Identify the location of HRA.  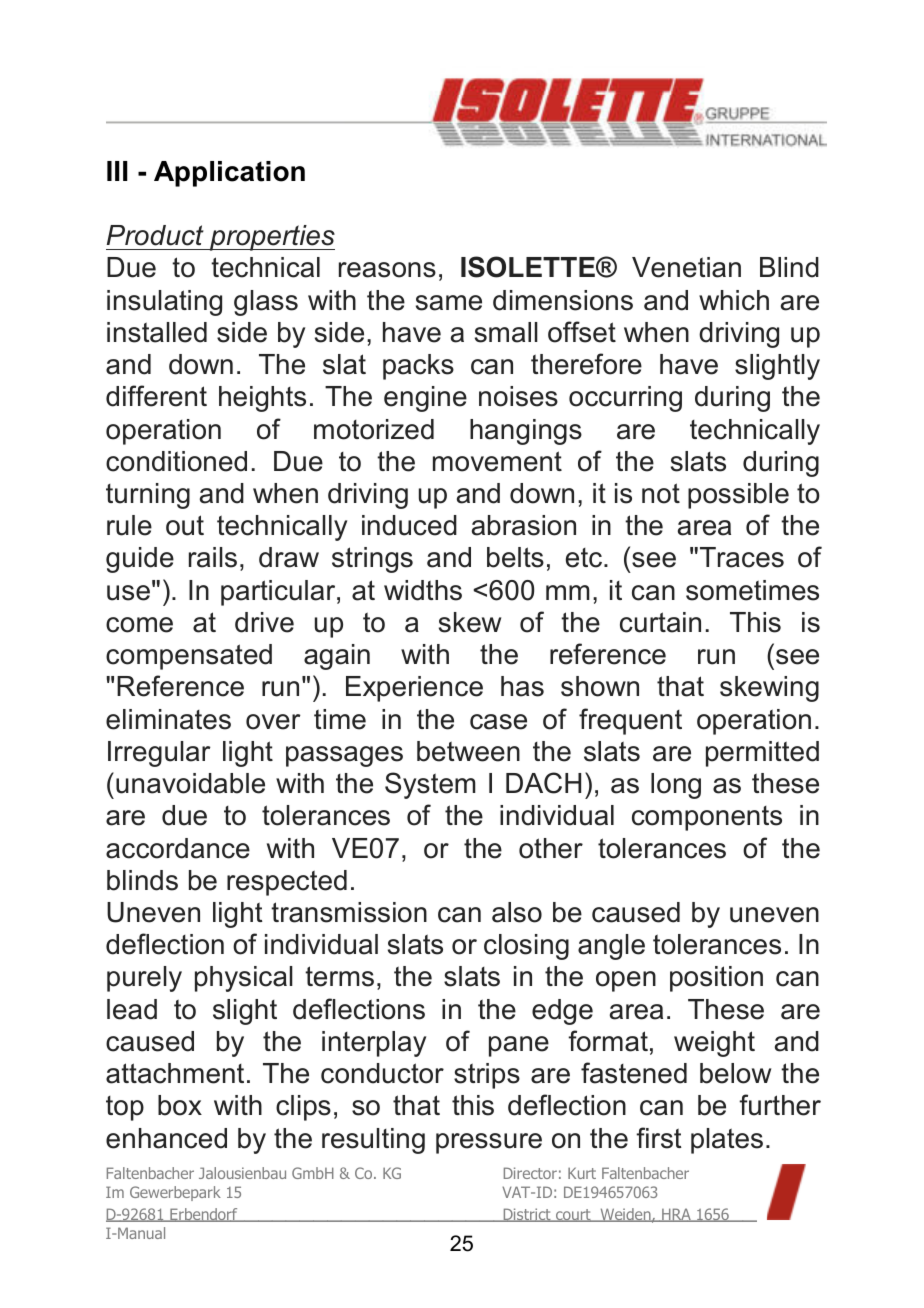
(676, 1215).
